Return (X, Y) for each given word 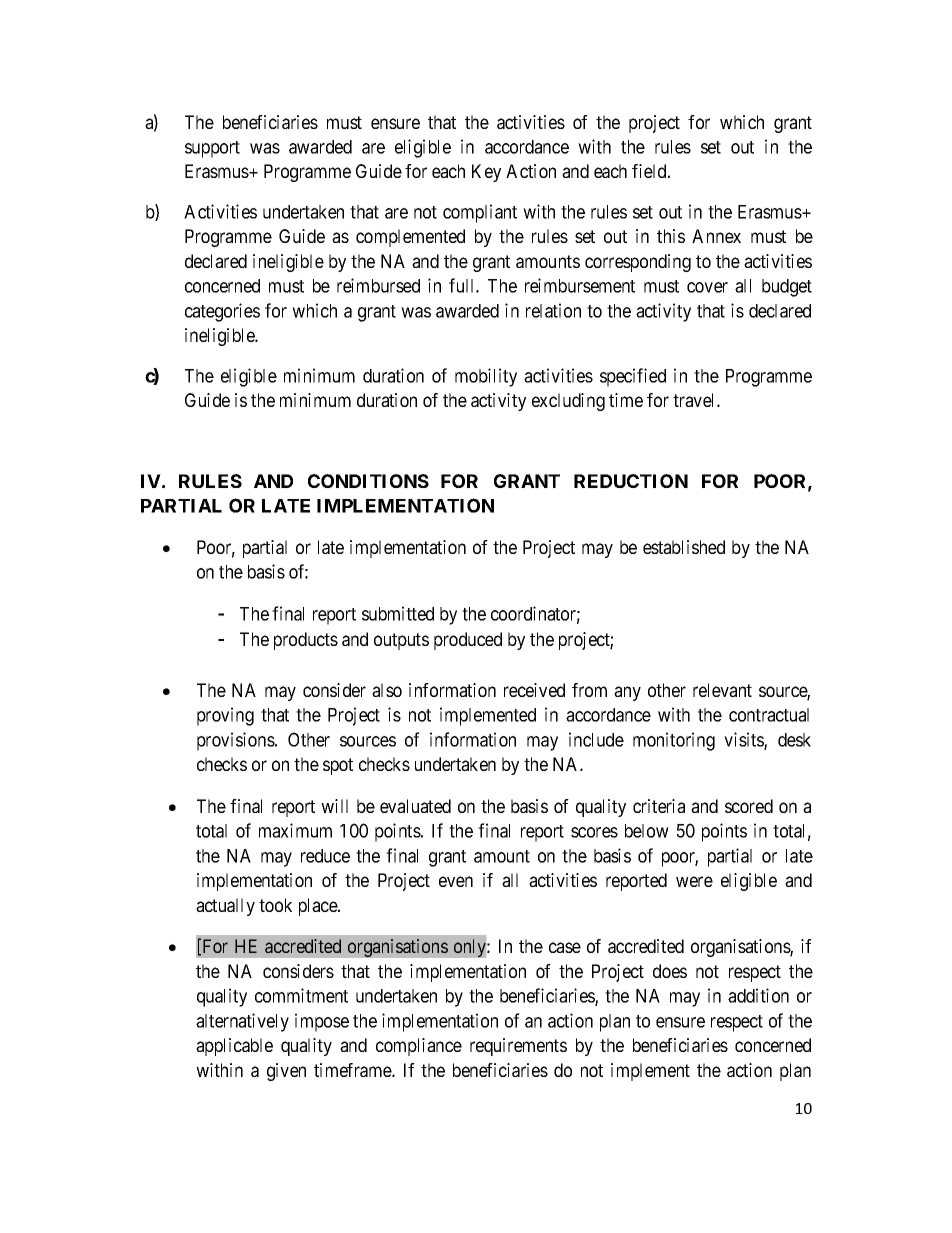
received (534, 690)
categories (222, 312)
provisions (236, 741)
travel (695, 400)
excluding (568, 402)
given (286, 1072)
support (212, 149)
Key (486, 173)
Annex (716, 236)
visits (744, 741)
